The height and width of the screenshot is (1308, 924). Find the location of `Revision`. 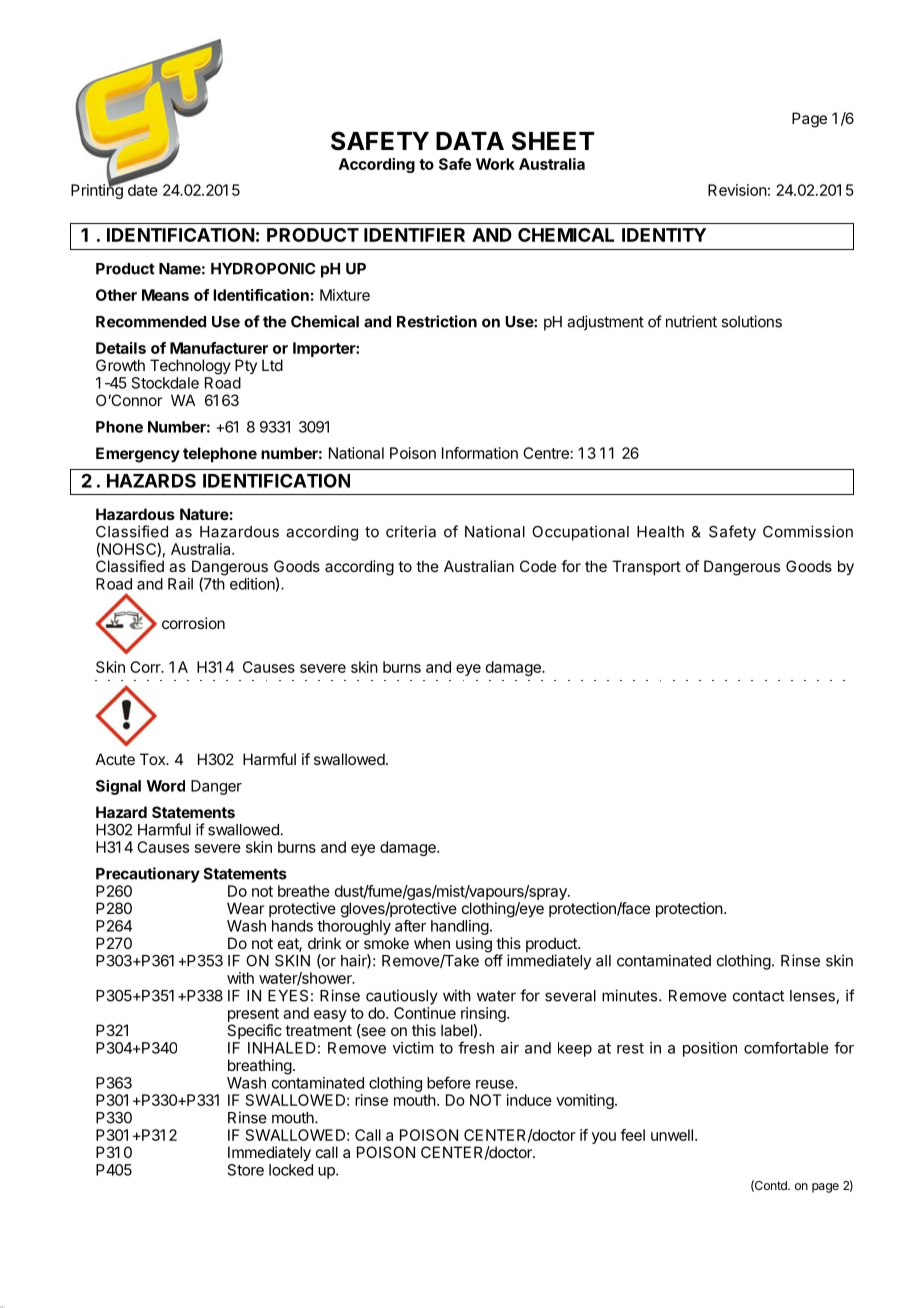

Revision is located at coordinates (737, 190).
